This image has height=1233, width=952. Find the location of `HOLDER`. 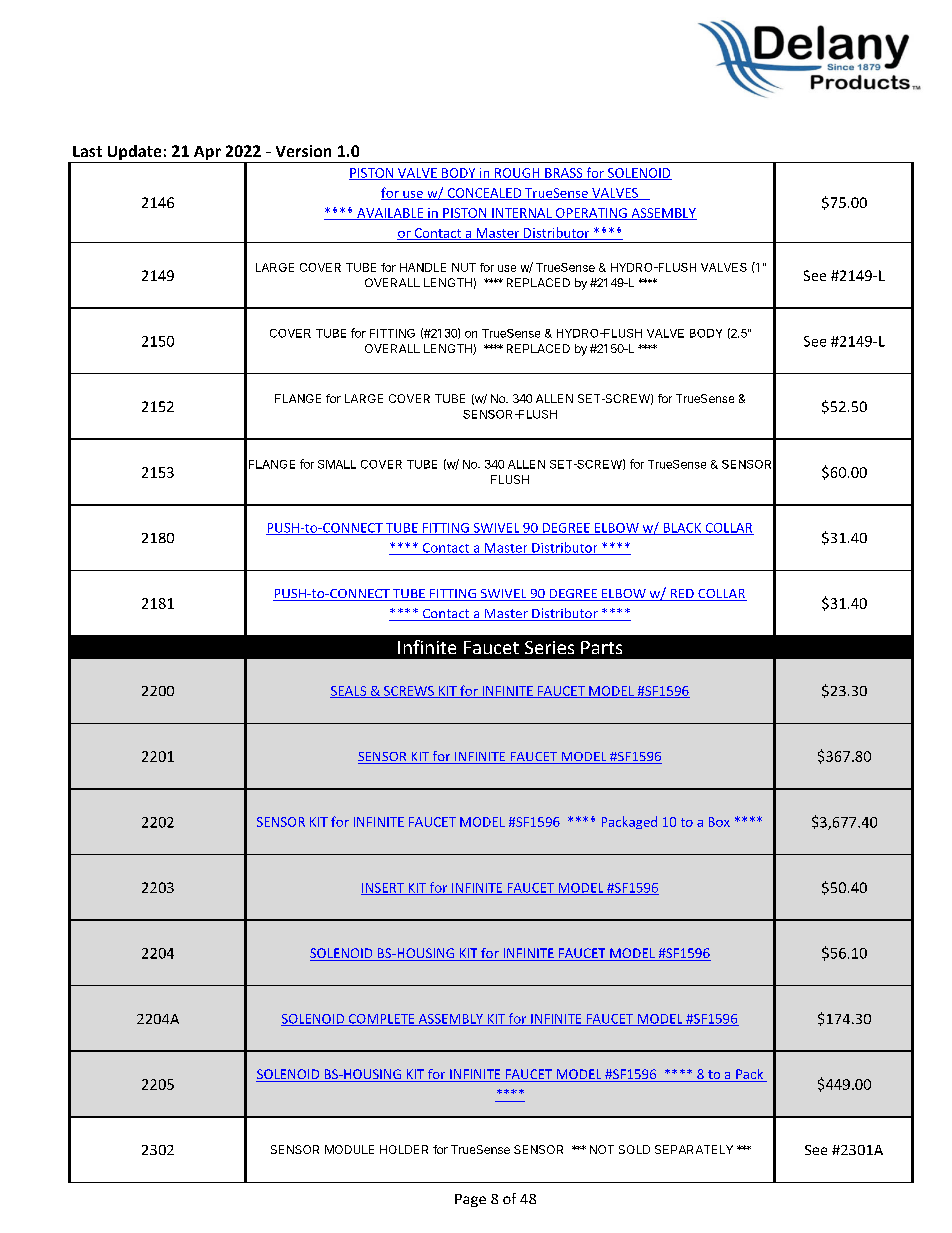

HOLDER is located at coordinates (404, 1149).
